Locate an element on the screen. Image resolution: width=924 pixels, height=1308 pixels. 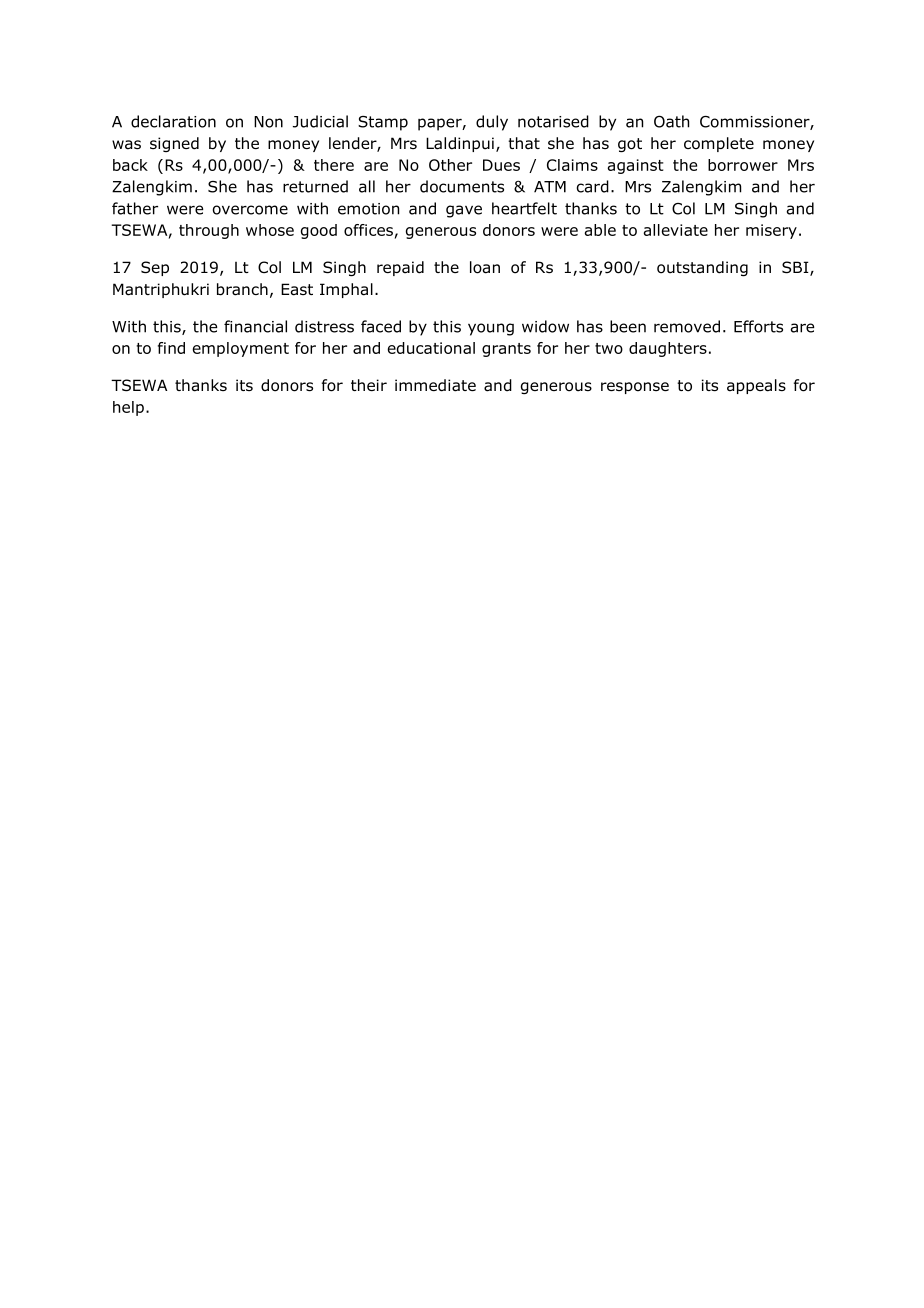
declaration is located at coordinates (173, 121).
